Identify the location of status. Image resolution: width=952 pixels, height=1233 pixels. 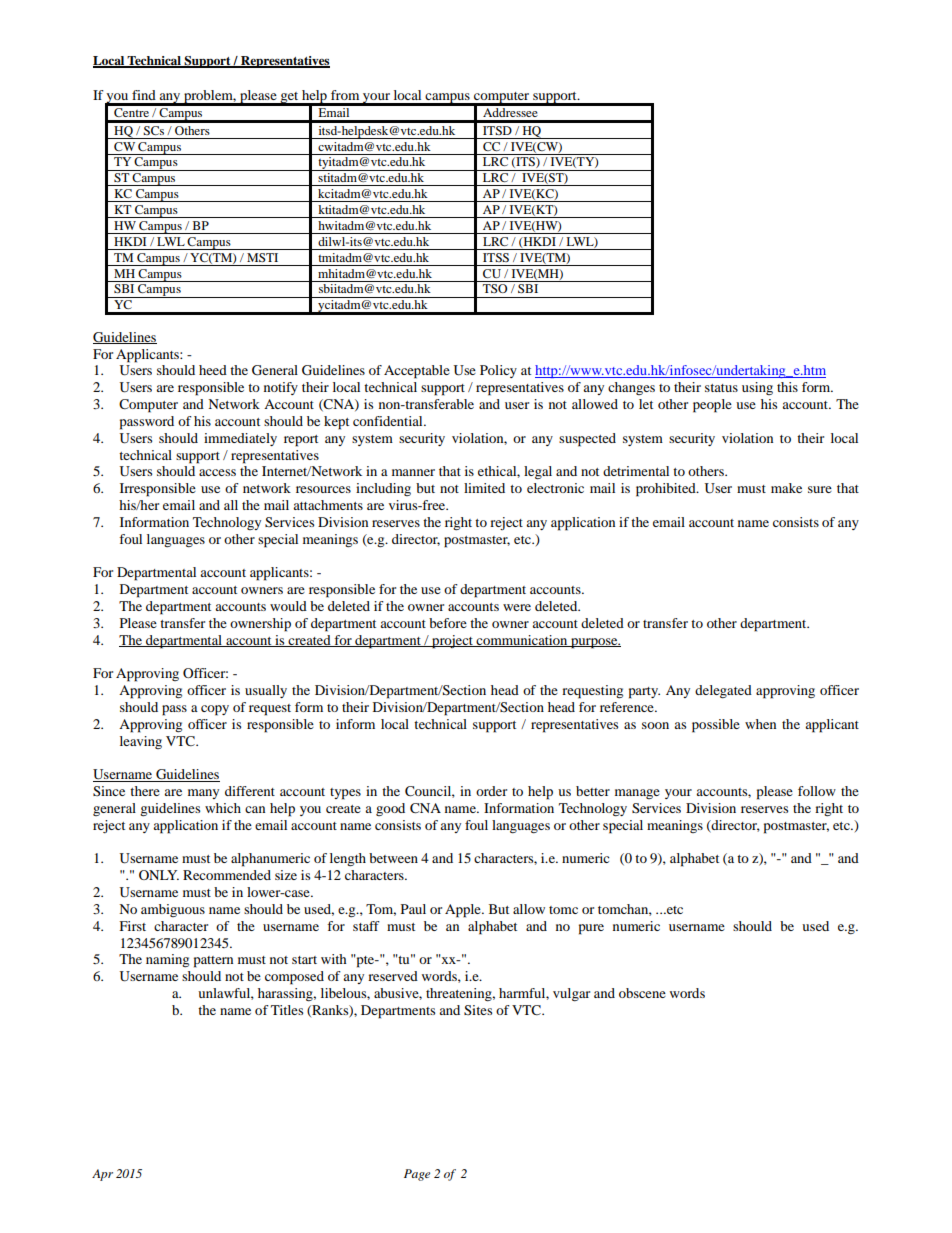
(721, 388).
